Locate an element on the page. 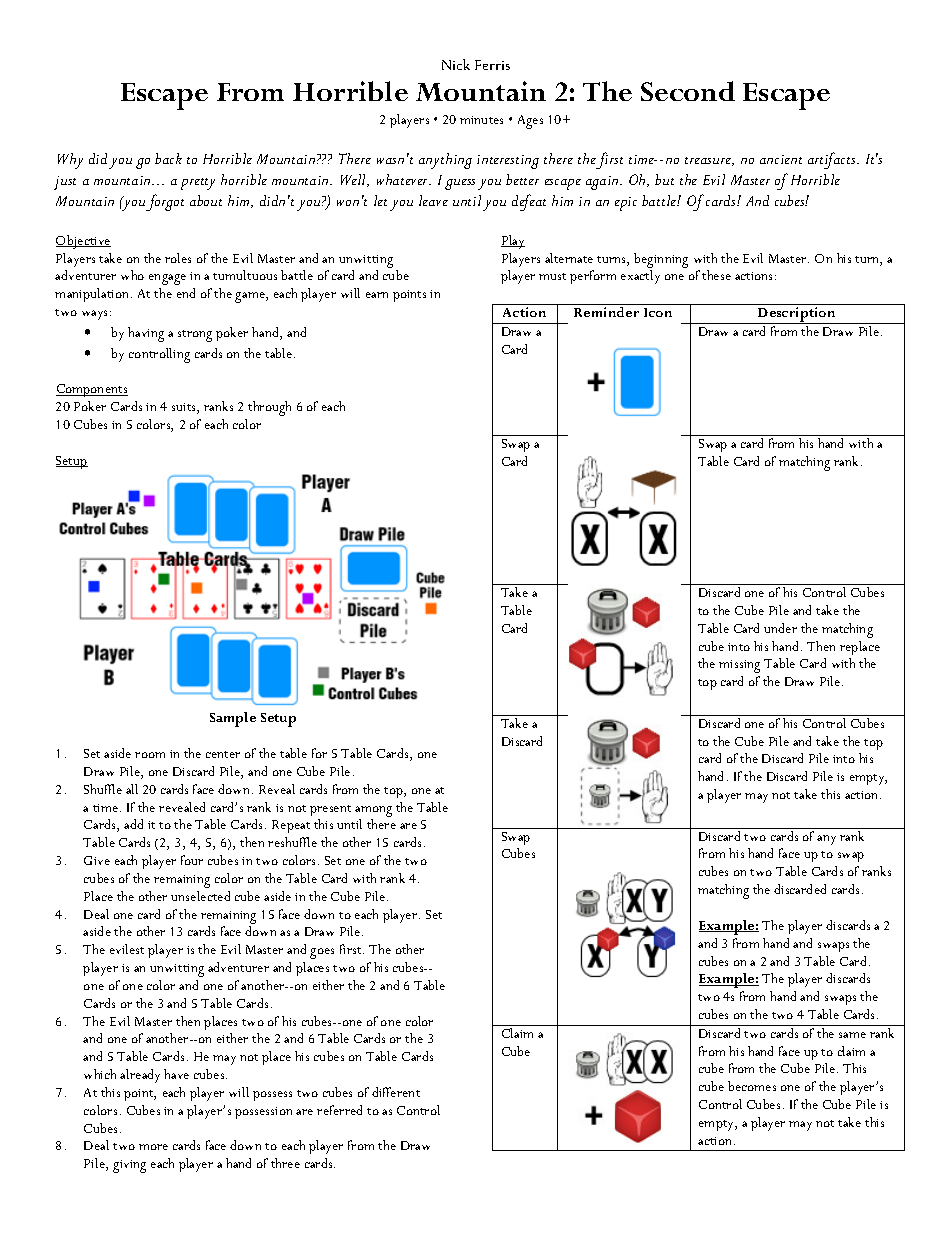  Icon is located at coordinates (658, 312).
